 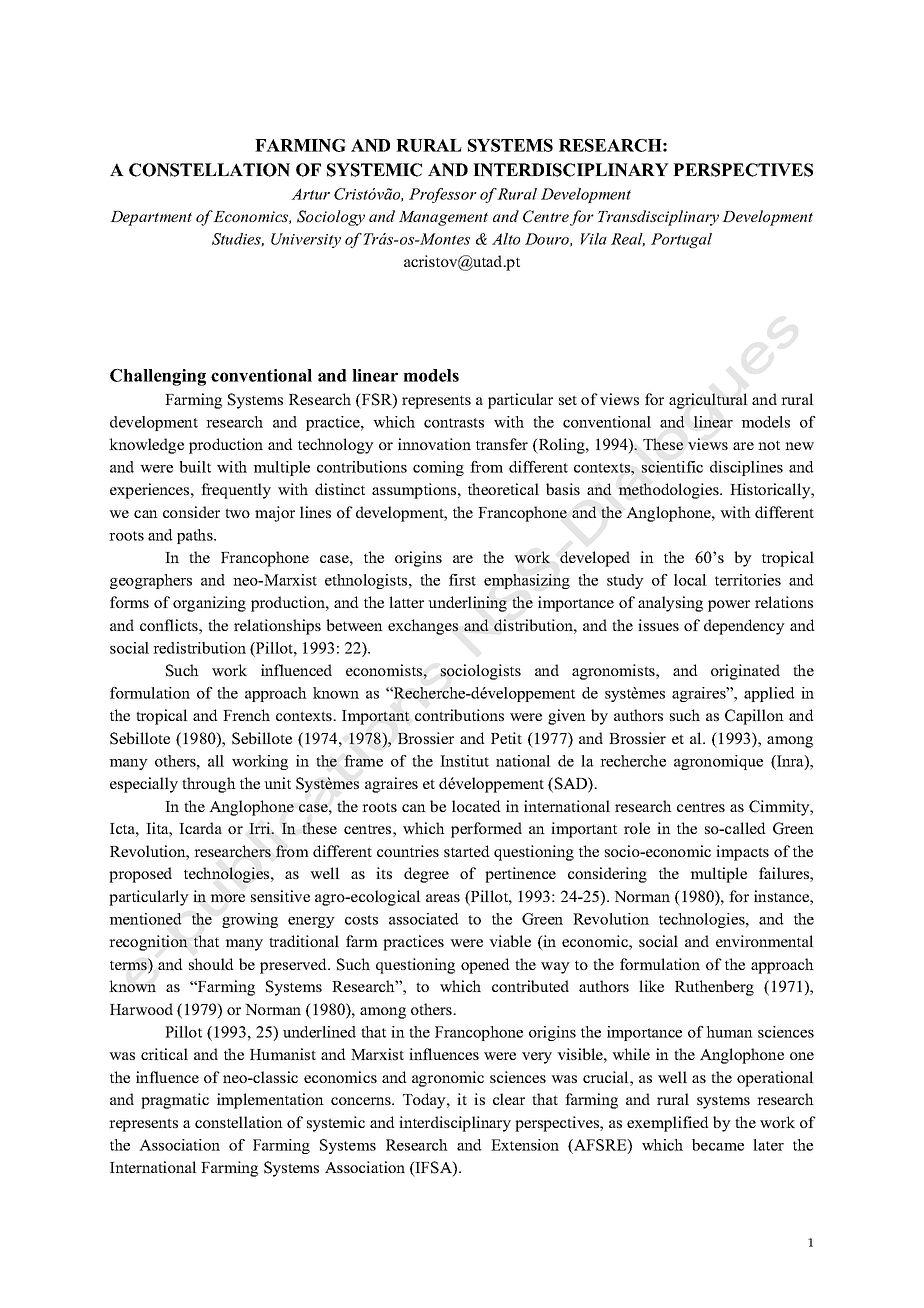 I want to click on Portugal, so click(x=681, y=240).
